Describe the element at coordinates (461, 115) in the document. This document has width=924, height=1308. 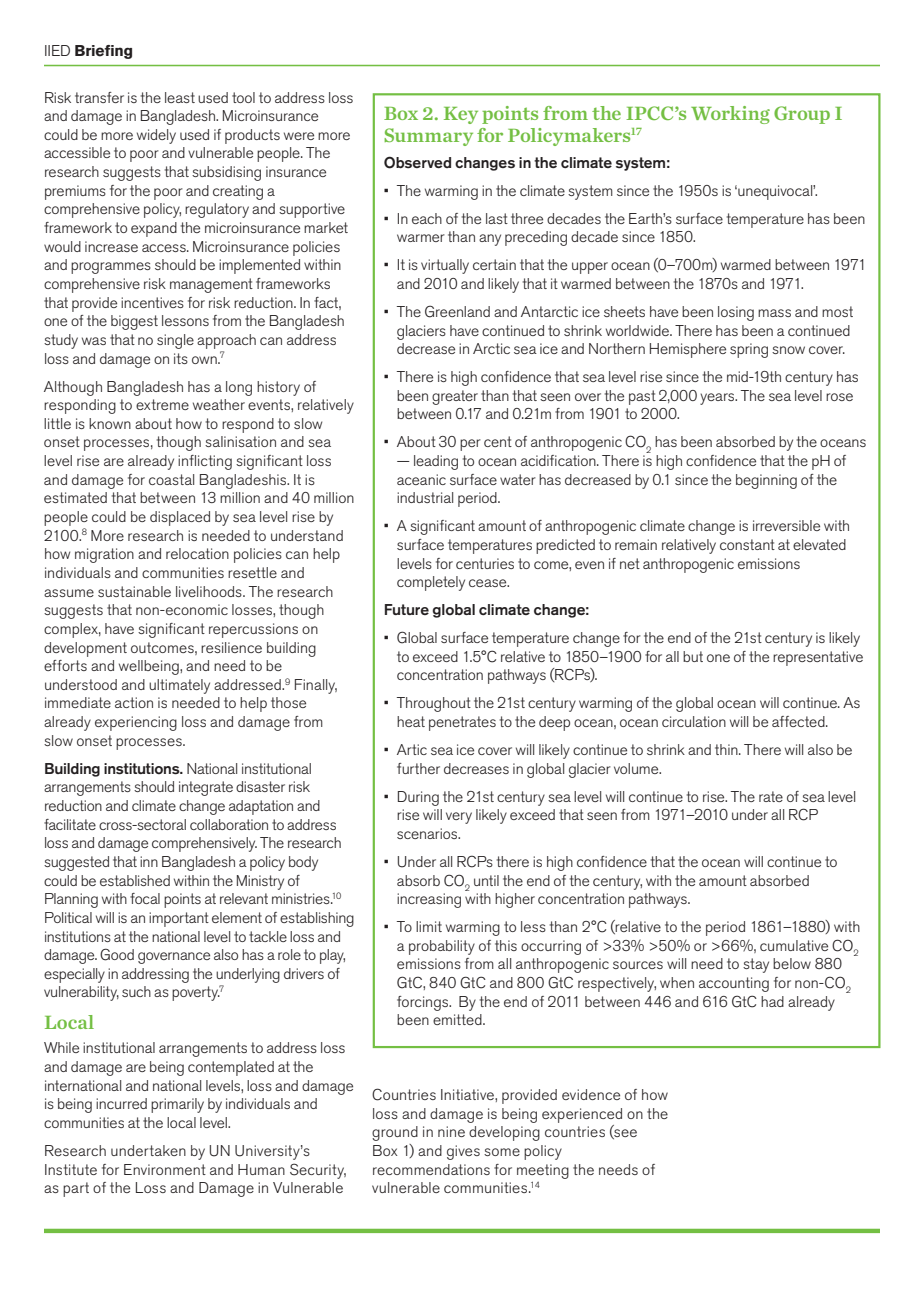
I see `Key` at that location.
